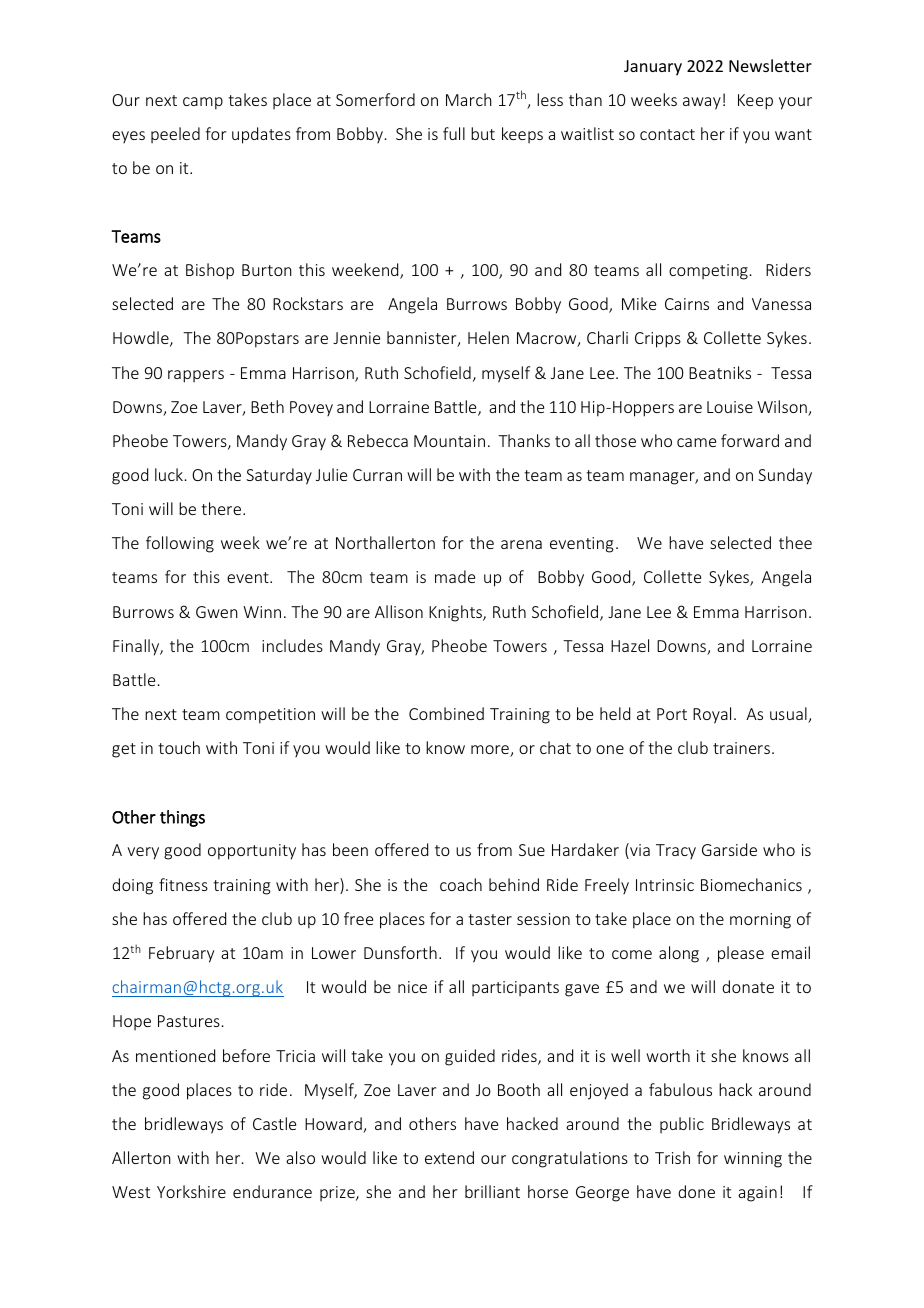 This document has width=924, height=1308. I want to click on Helen, so click(488, 337).
